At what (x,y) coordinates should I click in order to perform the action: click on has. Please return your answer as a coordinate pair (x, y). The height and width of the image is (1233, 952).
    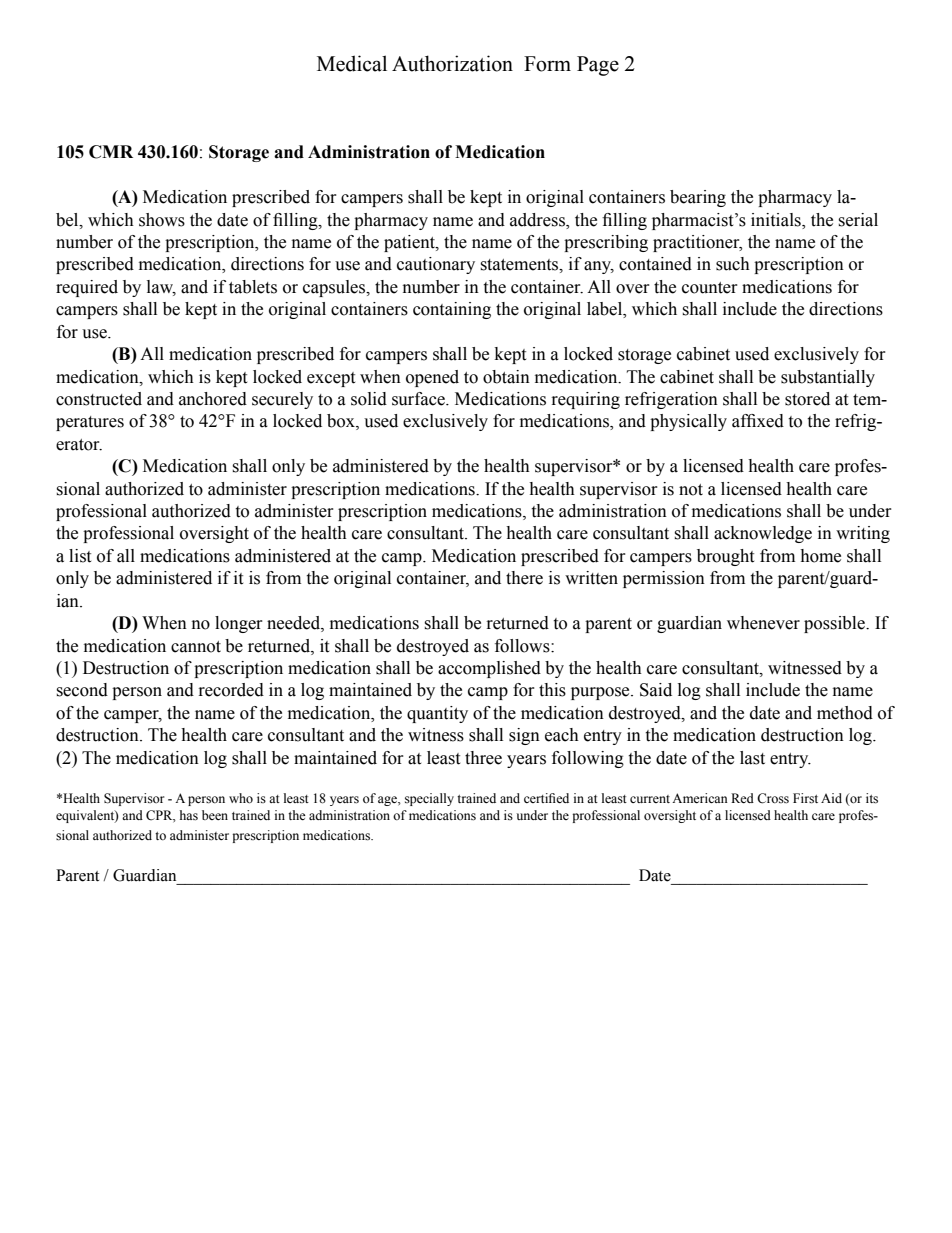
    Looking at the image, I should click on (189, 815).
